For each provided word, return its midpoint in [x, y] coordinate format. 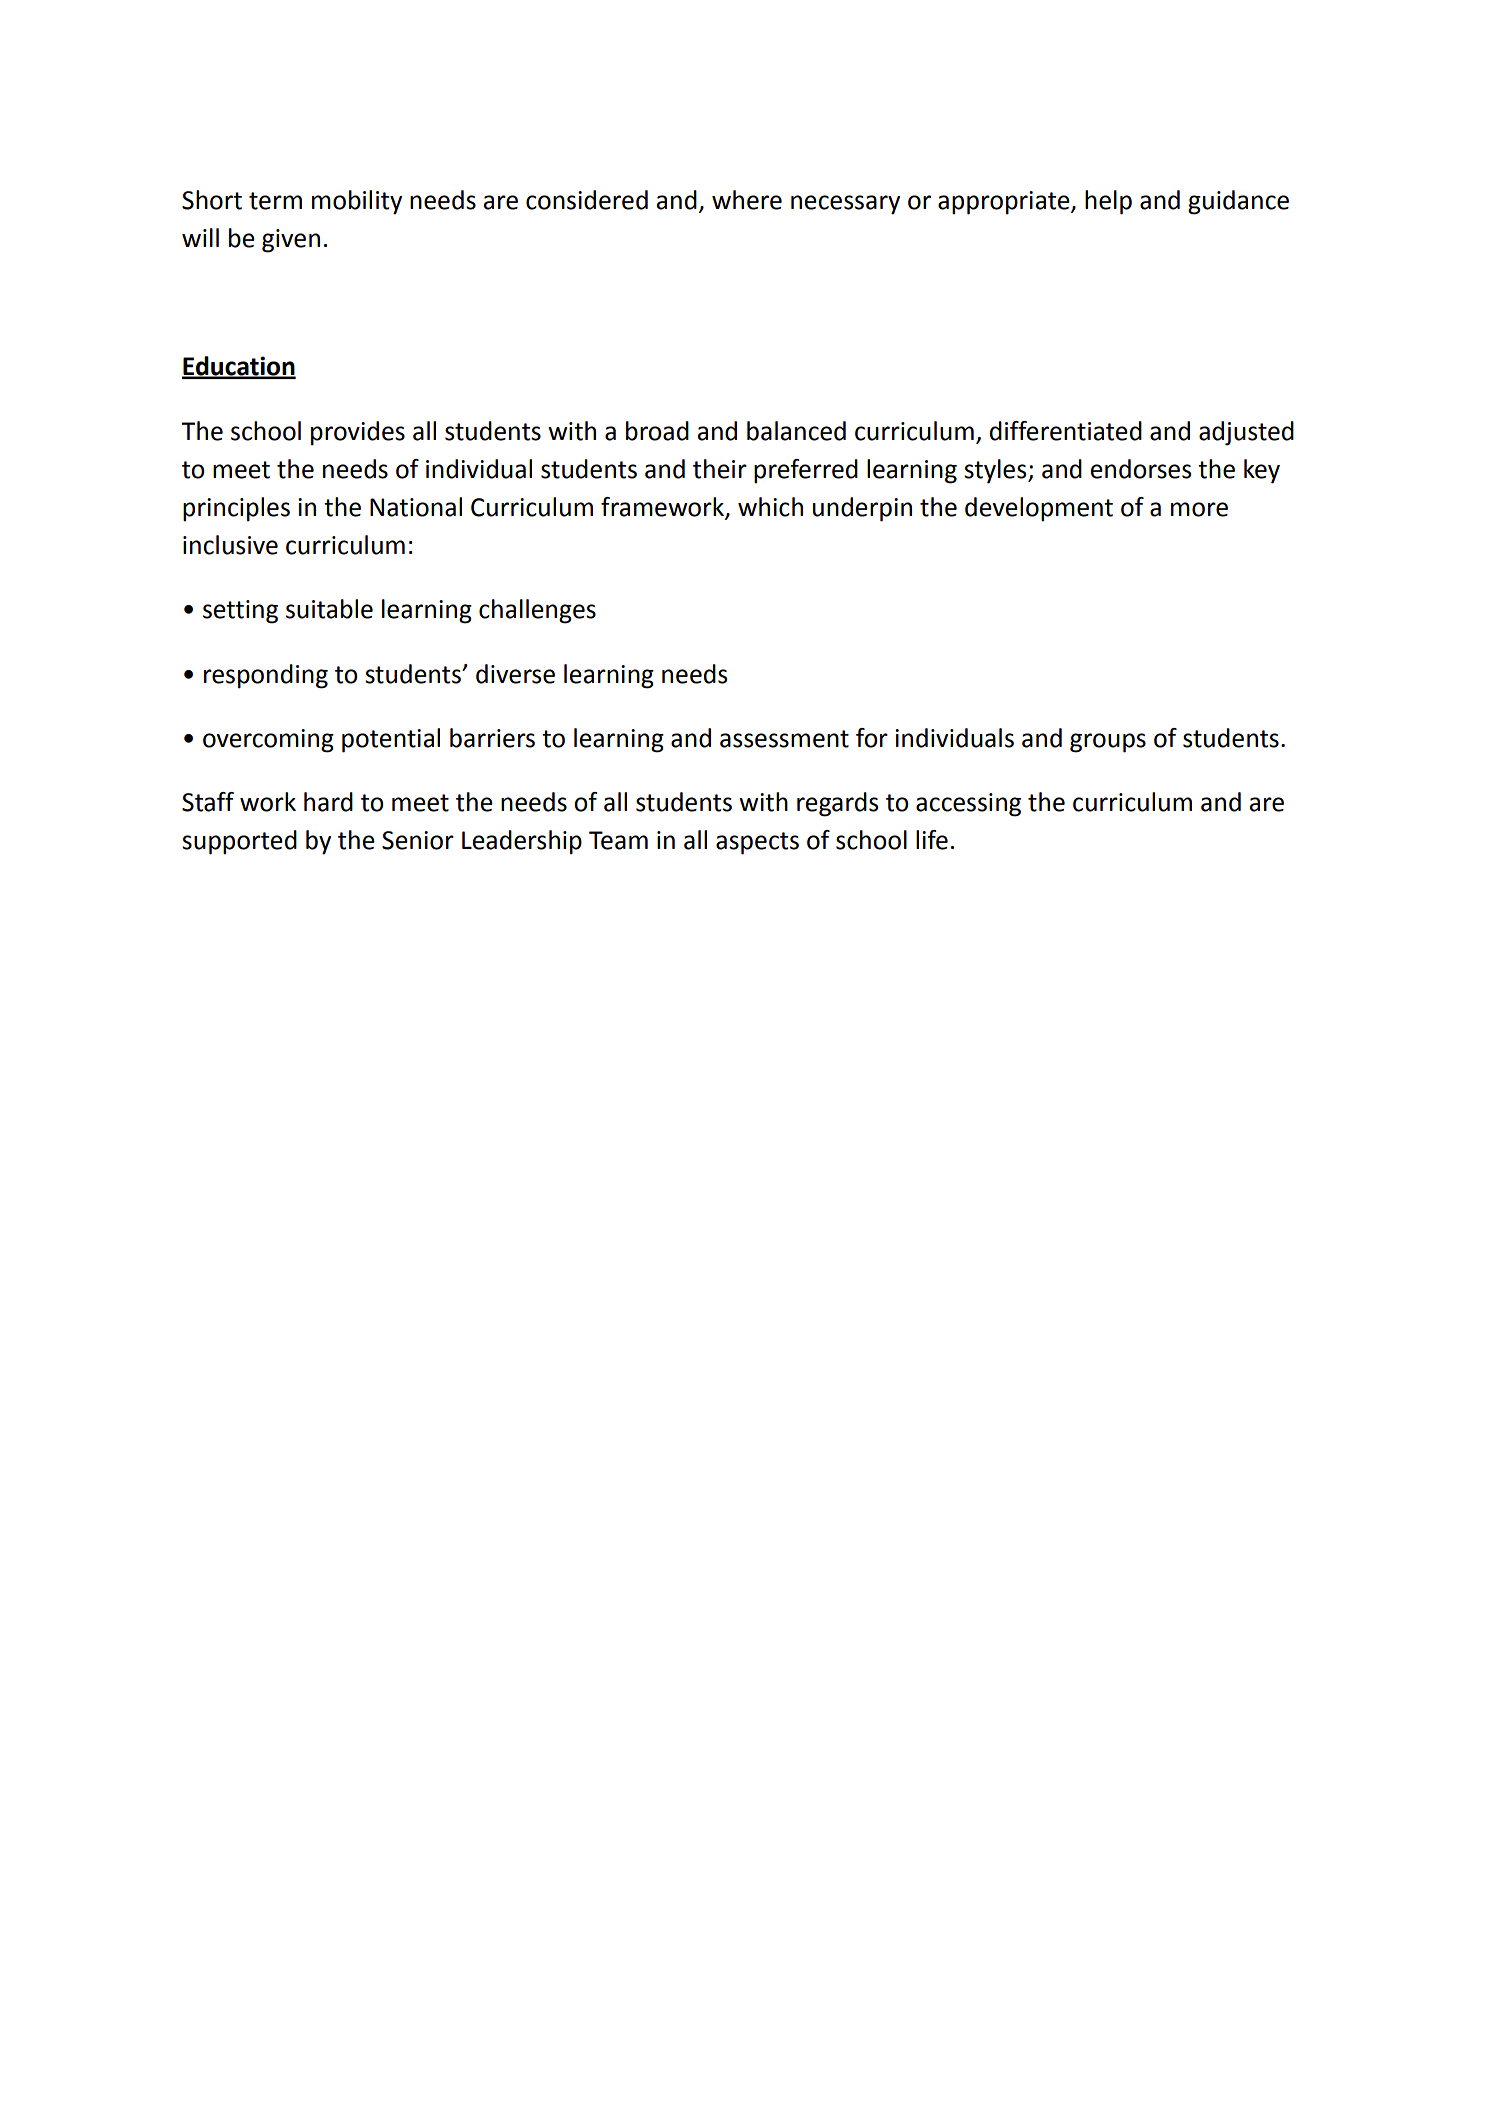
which [770, 507]
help [1108, 202]
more [1199, 509]
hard [328, 802]
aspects [757, 843]
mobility [357, 202]
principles [236, 509]
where [747, 200]
